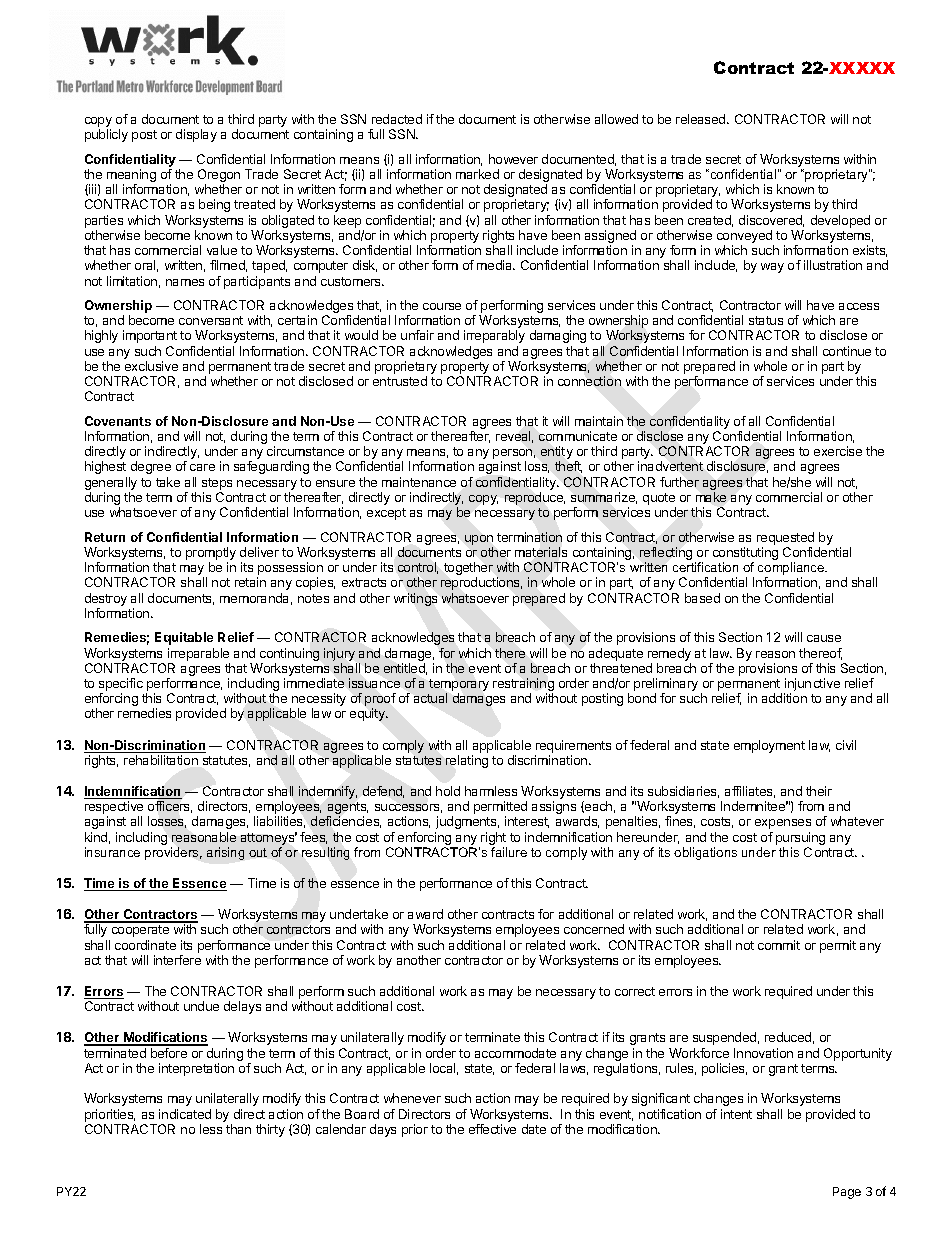  I want to click on effective, so click(492, 1129).
